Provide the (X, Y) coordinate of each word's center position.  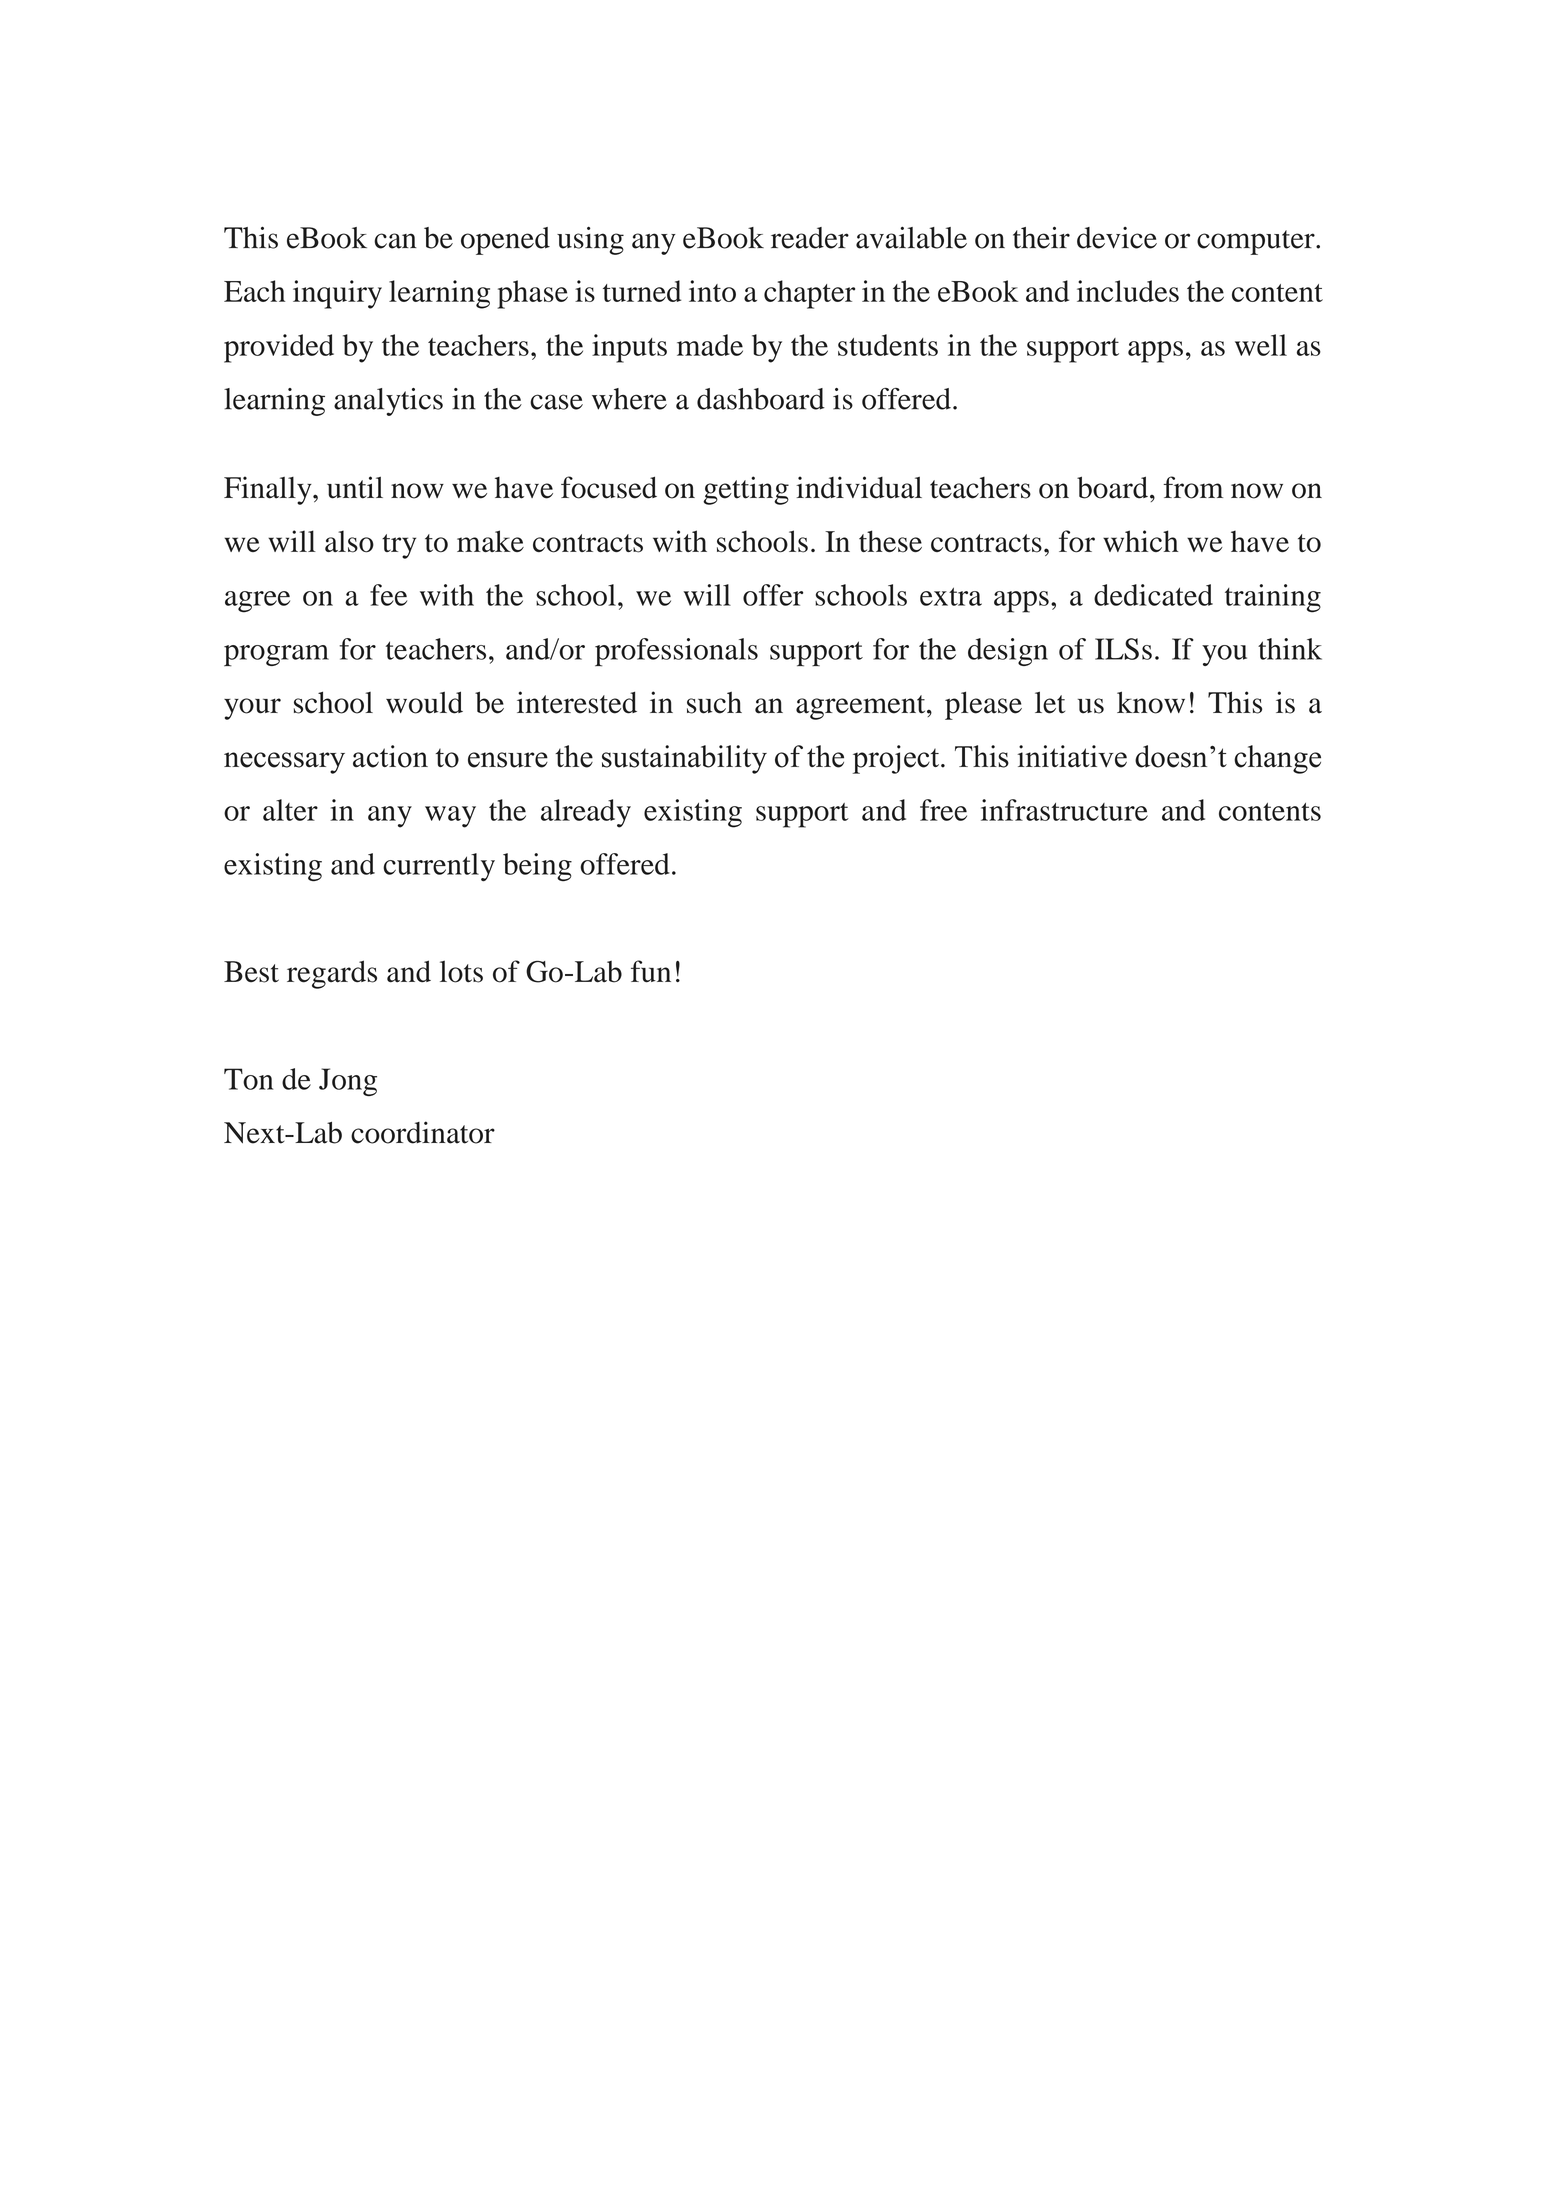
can (395, 241)
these (890, 541)
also (349, 541)
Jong (348, 1082)
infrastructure (1064, 810)
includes (1128, 291)
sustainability (684, 759)
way (450, 817)
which (1140, 541)
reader (810, 238)
